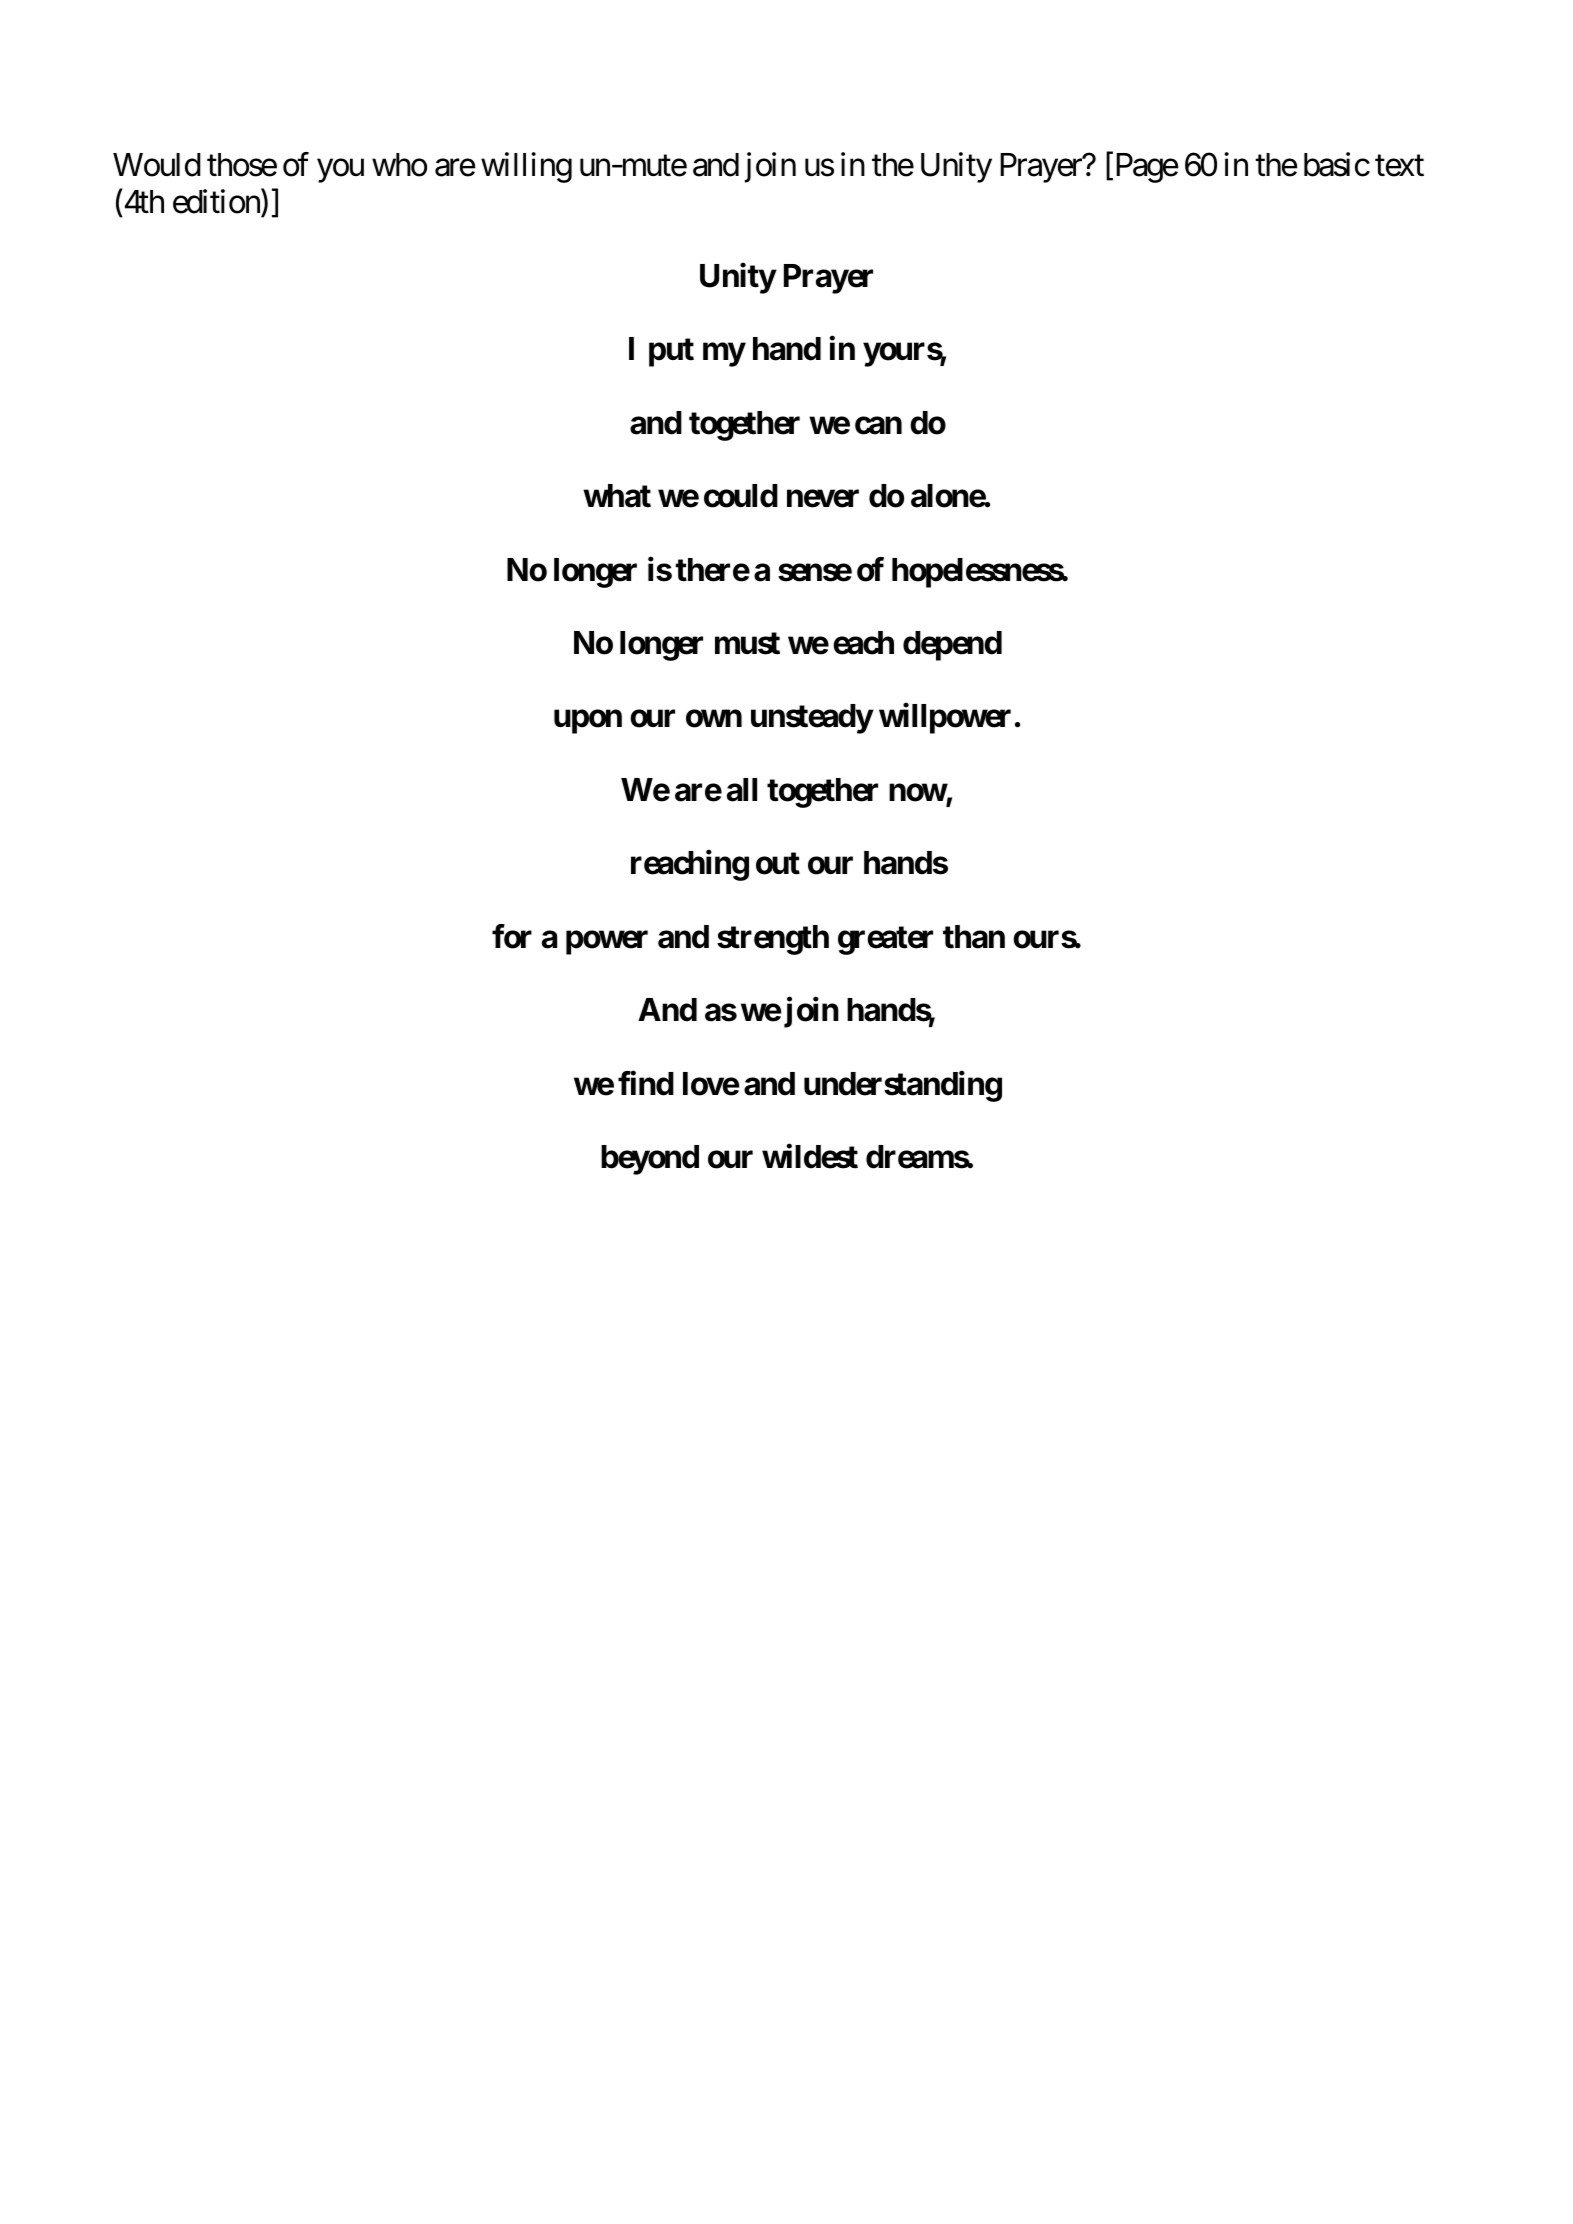 The width and height of the image is (1573, 2224). What do you see at coordinates (878, 426) in the image?
I see `can` at bounding box center [878, 426].
